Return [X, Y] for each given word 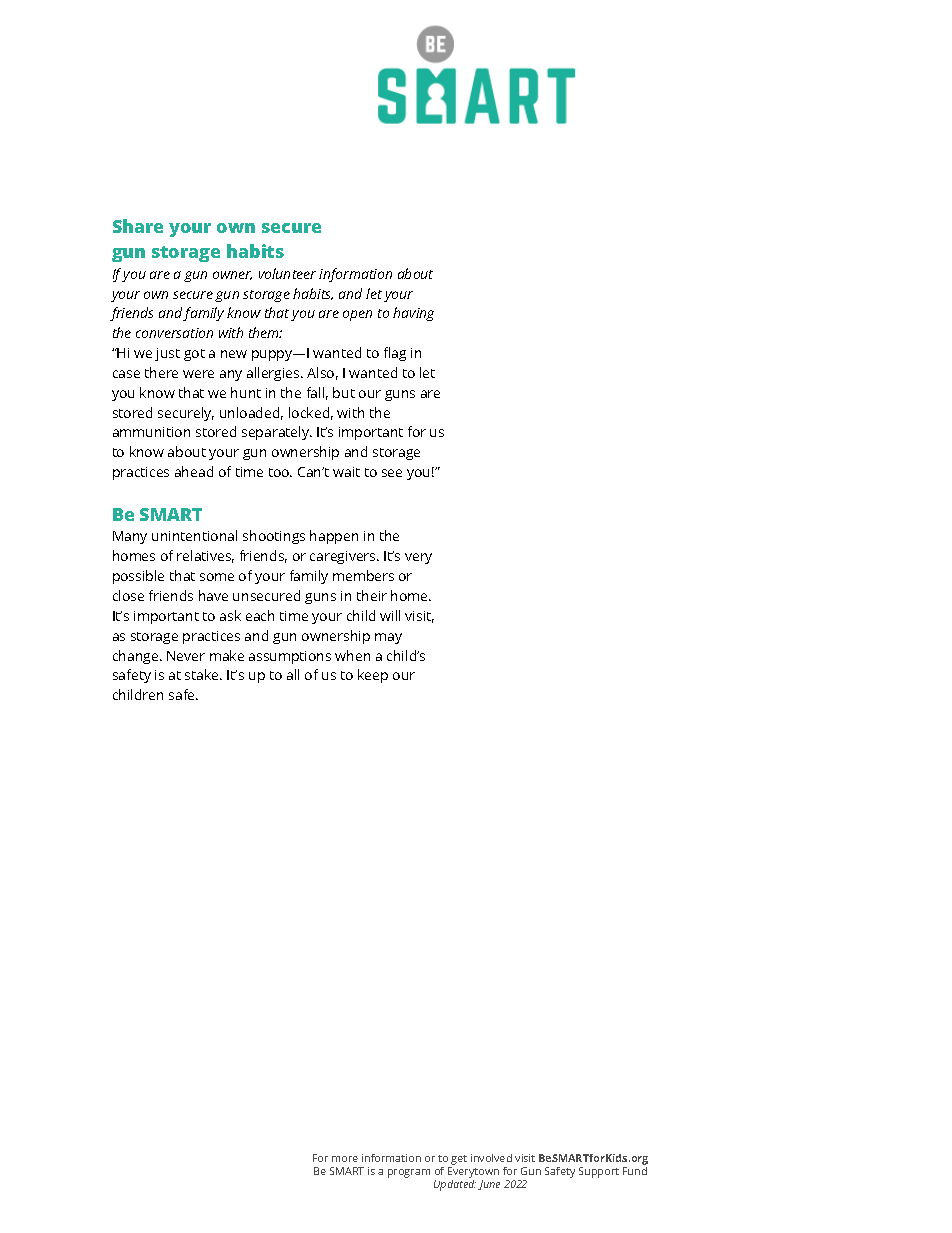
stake [203, 674]
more [345, 1159]
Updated [455, 1184]
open [357, 315]
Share [138, 226]
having [413, 314]
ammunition [151, 432]
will [390, 615]
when [352, 655]
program [409, 1173]
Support [599, 1172]
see [392, 473]
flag [395, 354]
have [213, 595]
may [388, 638]
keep [373, 676]
